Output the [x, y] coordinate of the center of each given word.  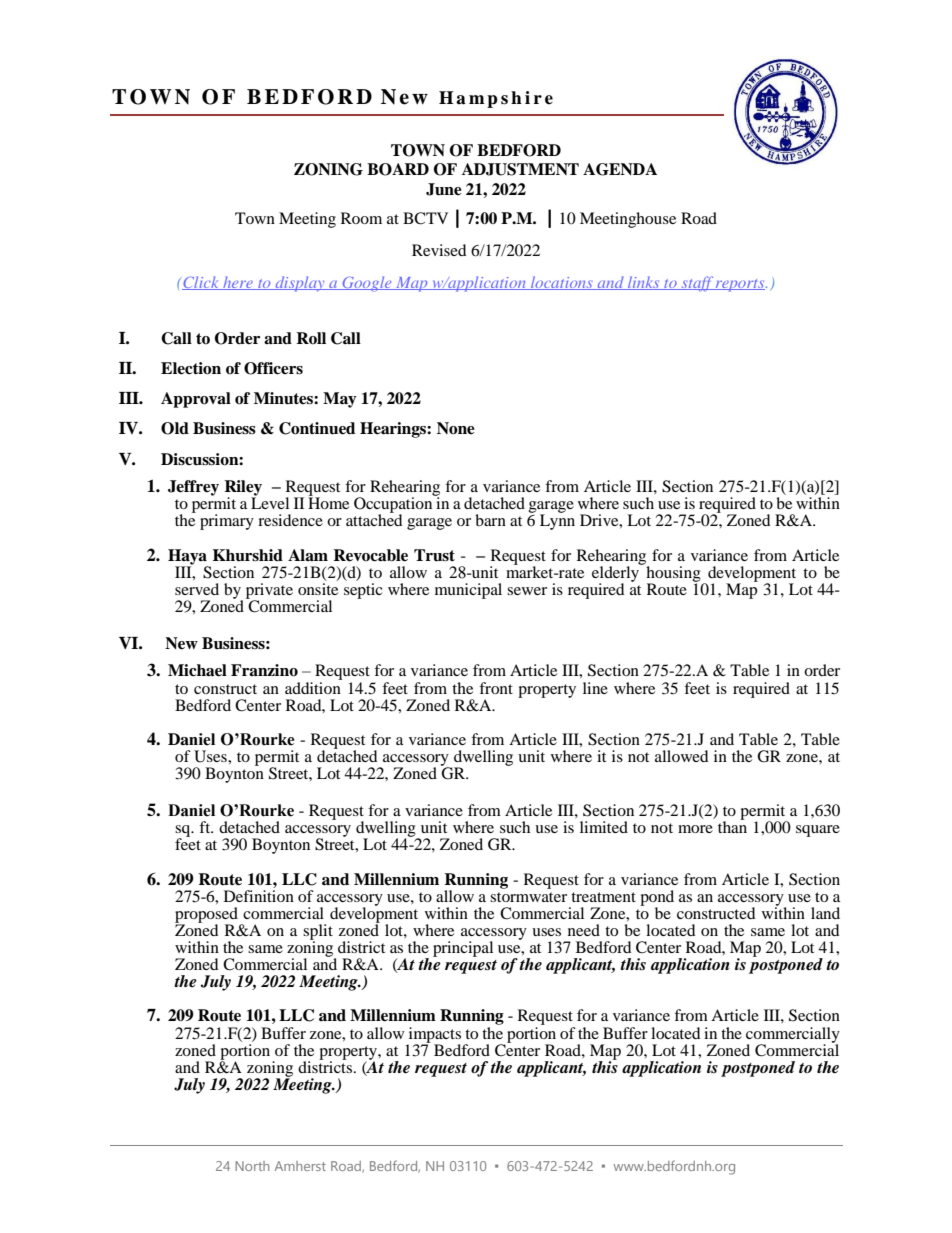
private [269, 592]
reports [740, 285]
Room [361, 218]
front [496, 688]
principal [463, 949]
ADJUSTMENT [520, 169]
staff [697, 283]
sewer [527, 591]
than [732, 826]
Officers [273, 368]
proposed [206, 916]
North [252, 1166]
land [825, 913]
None [456, 428]
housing [673, 575]
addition [313, 686]
